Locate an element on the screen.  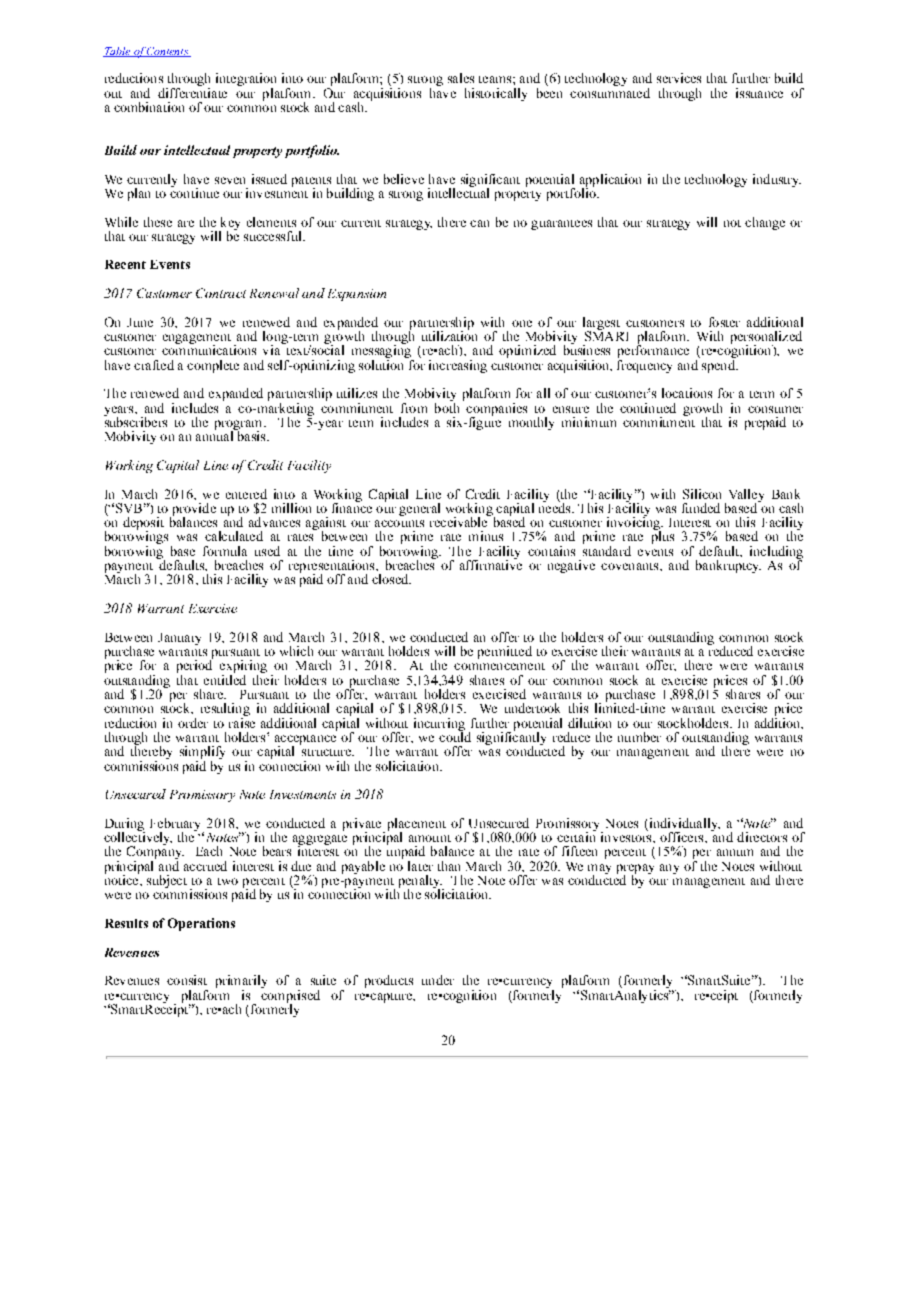
consist is located at coordinates (187, 980).
